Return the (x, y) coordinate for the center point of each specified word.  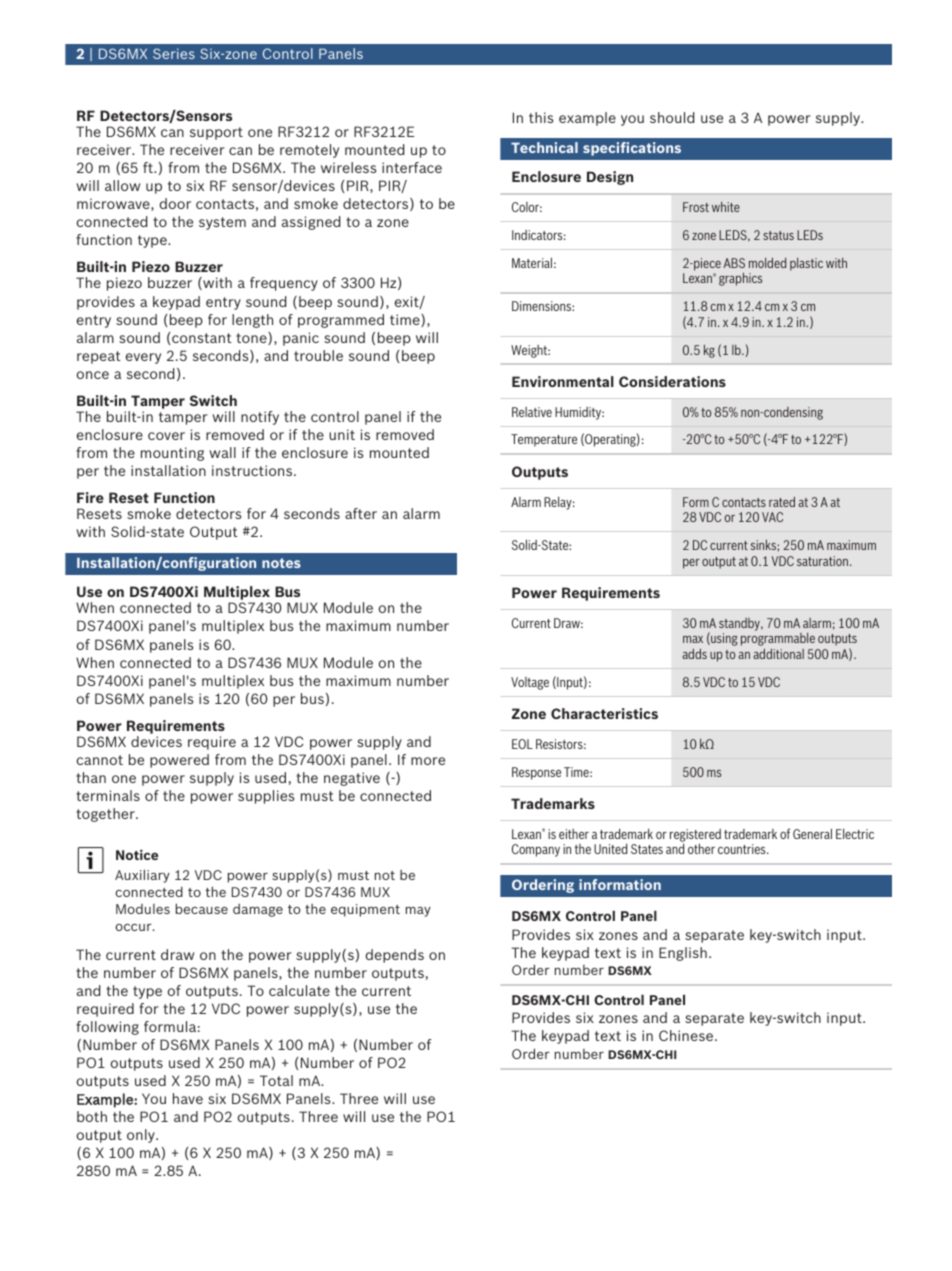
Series (174, 53)
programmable (778, 639)
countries (743, 849)
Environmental (563, 381)
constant (202, 338)
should (672, 117)
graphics (740, 279)
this (541, 117)
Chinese (687, 1035)
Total (276, 1080)
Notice (137, 854)
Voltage (530, 683)
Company (536, 850)
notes (281, 563)
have (188, 1098)
